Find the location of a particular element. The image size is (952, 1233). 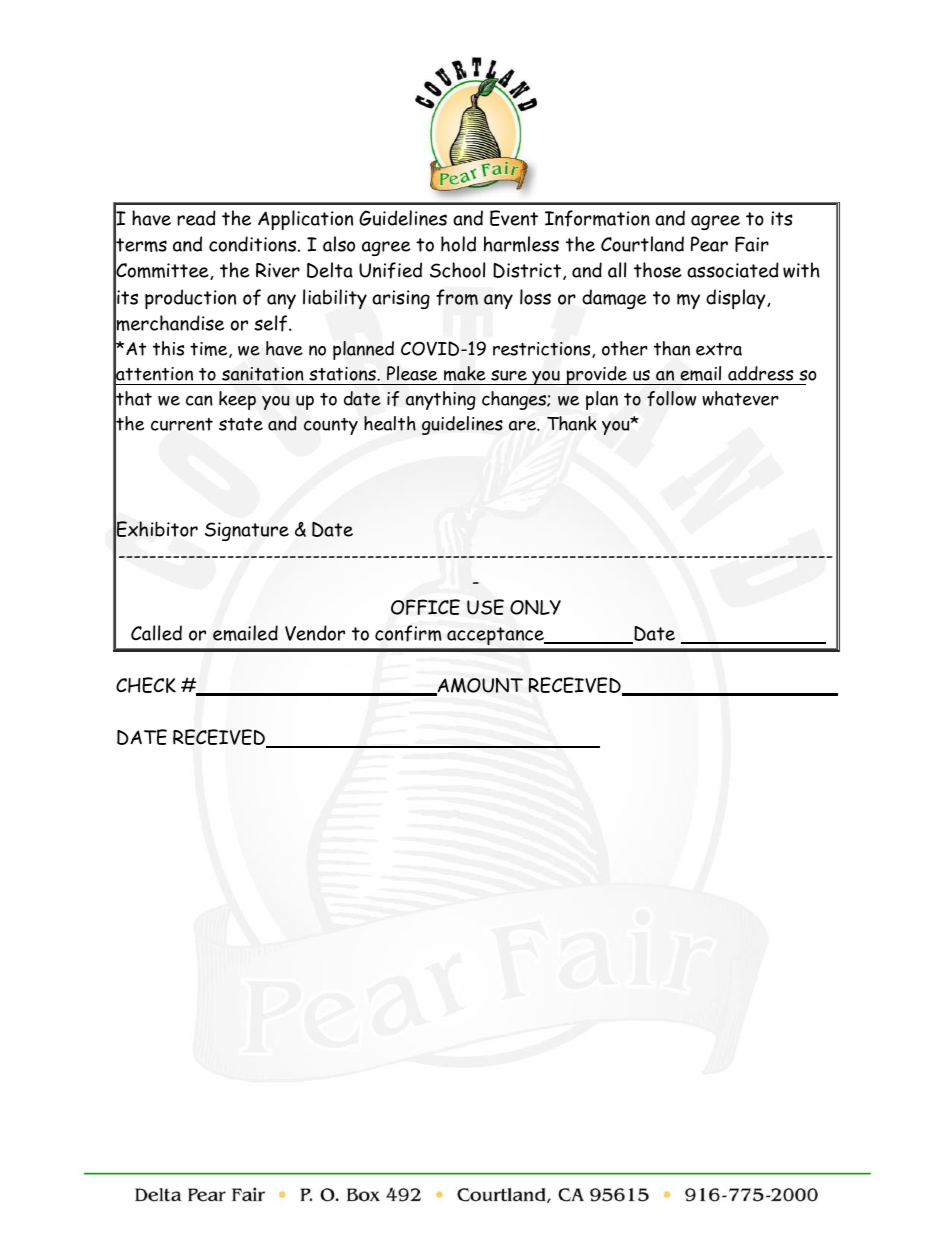

from is located at coordinates (457, 297).
